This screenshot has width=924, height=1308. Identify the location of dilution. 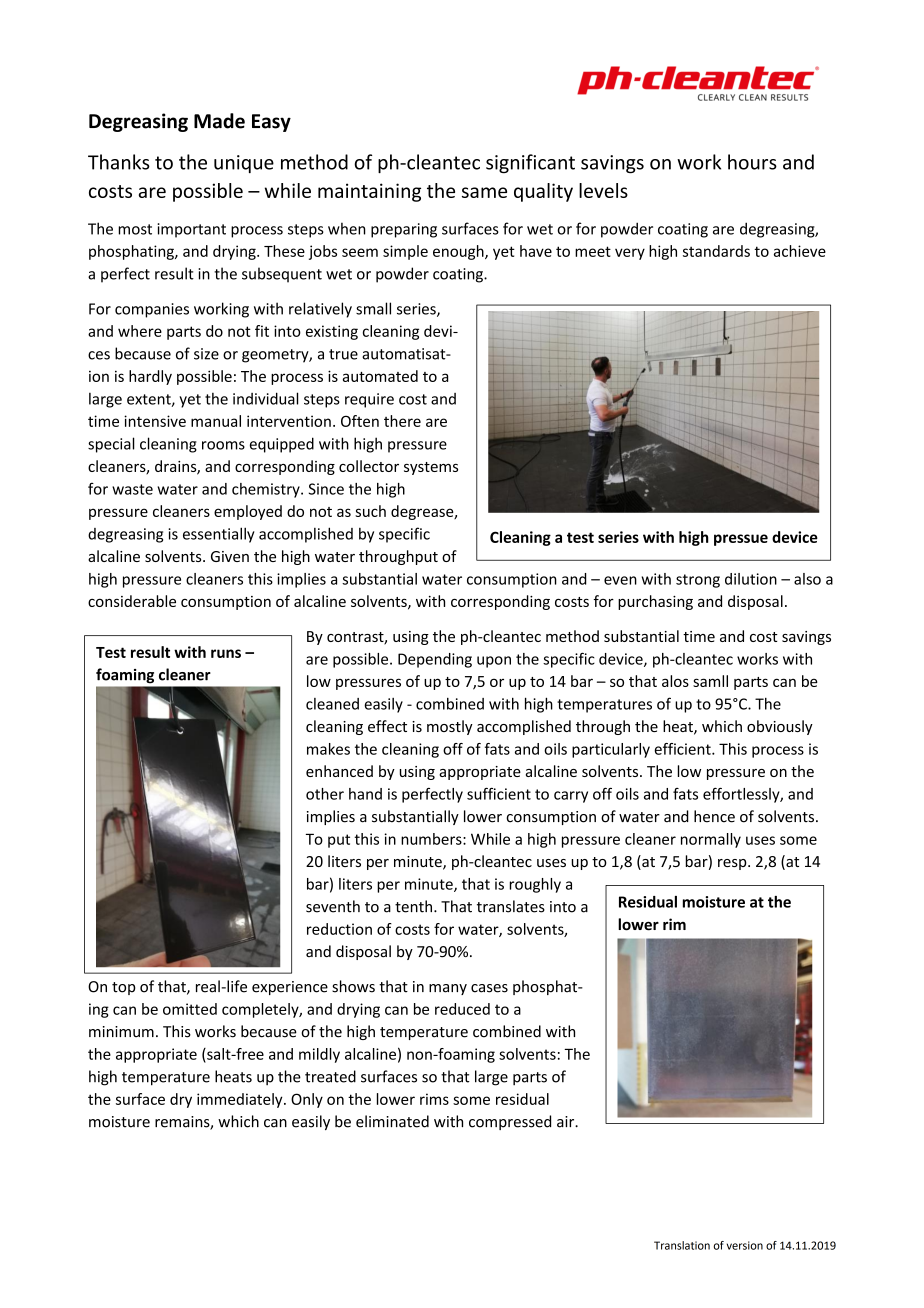
(751, 579).
